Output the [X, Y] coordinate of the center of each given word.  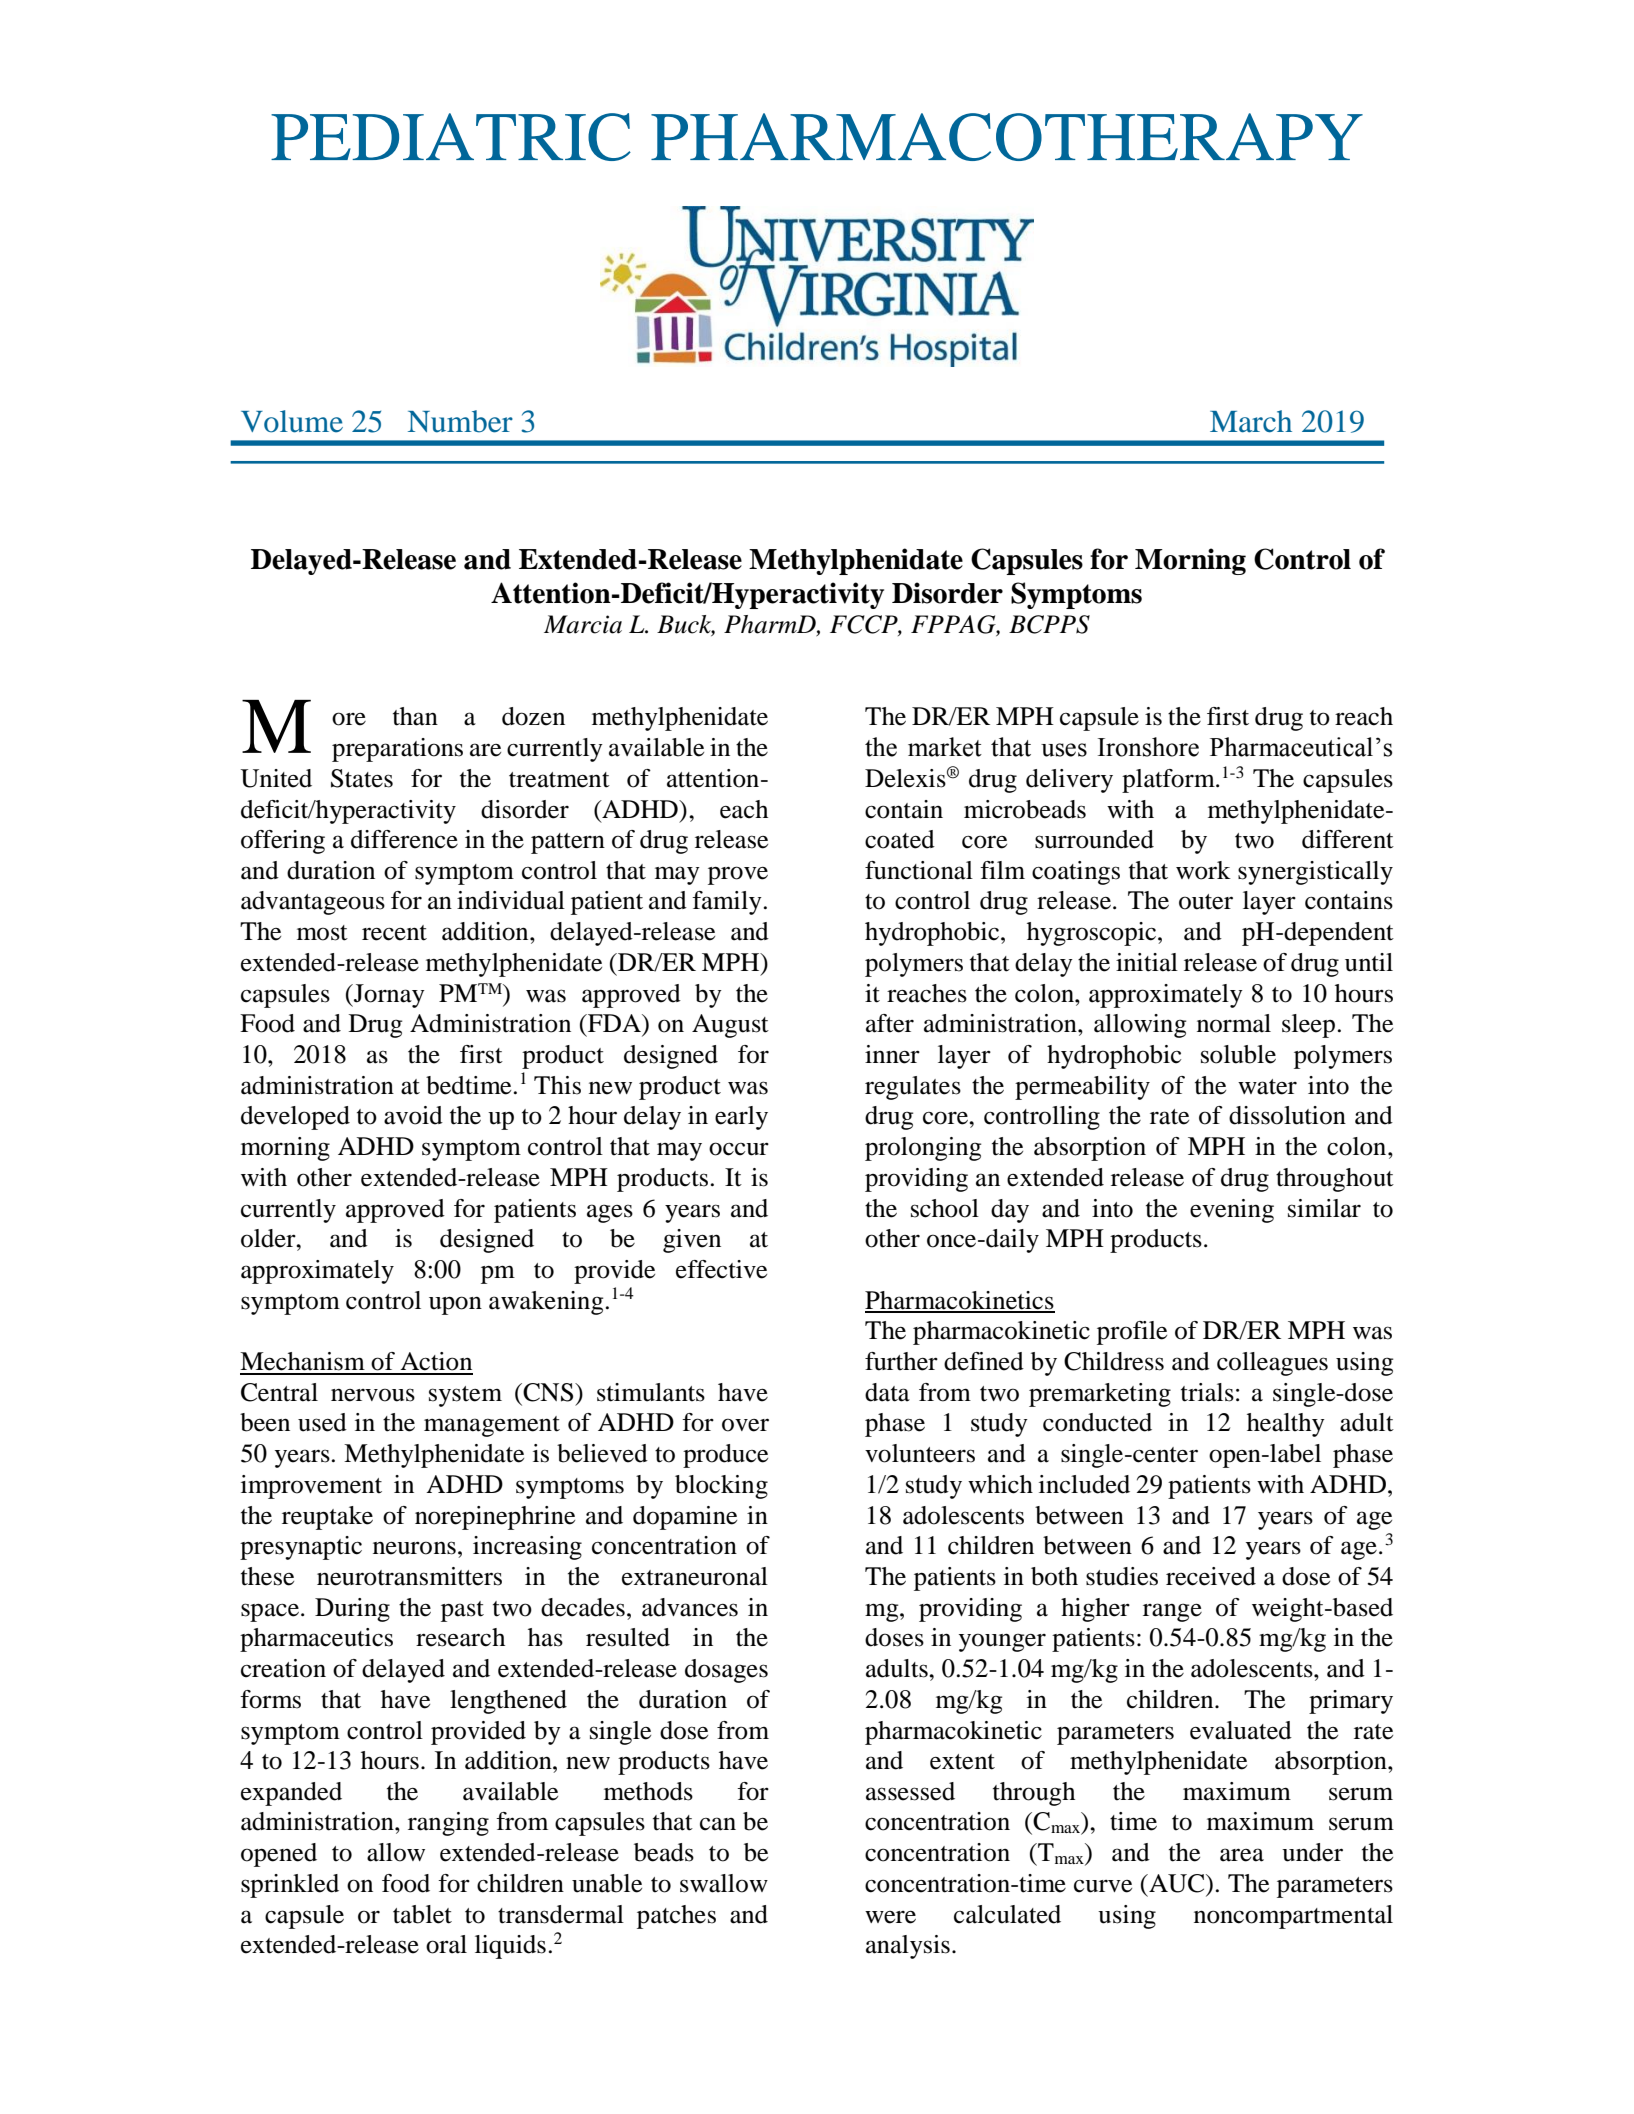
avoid [413, 1115]
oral [446, 1944]
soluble [1238, 1054]
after [890, 1023]
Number [460, 421]
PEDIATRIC [451, 137]
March [1251, 421]
